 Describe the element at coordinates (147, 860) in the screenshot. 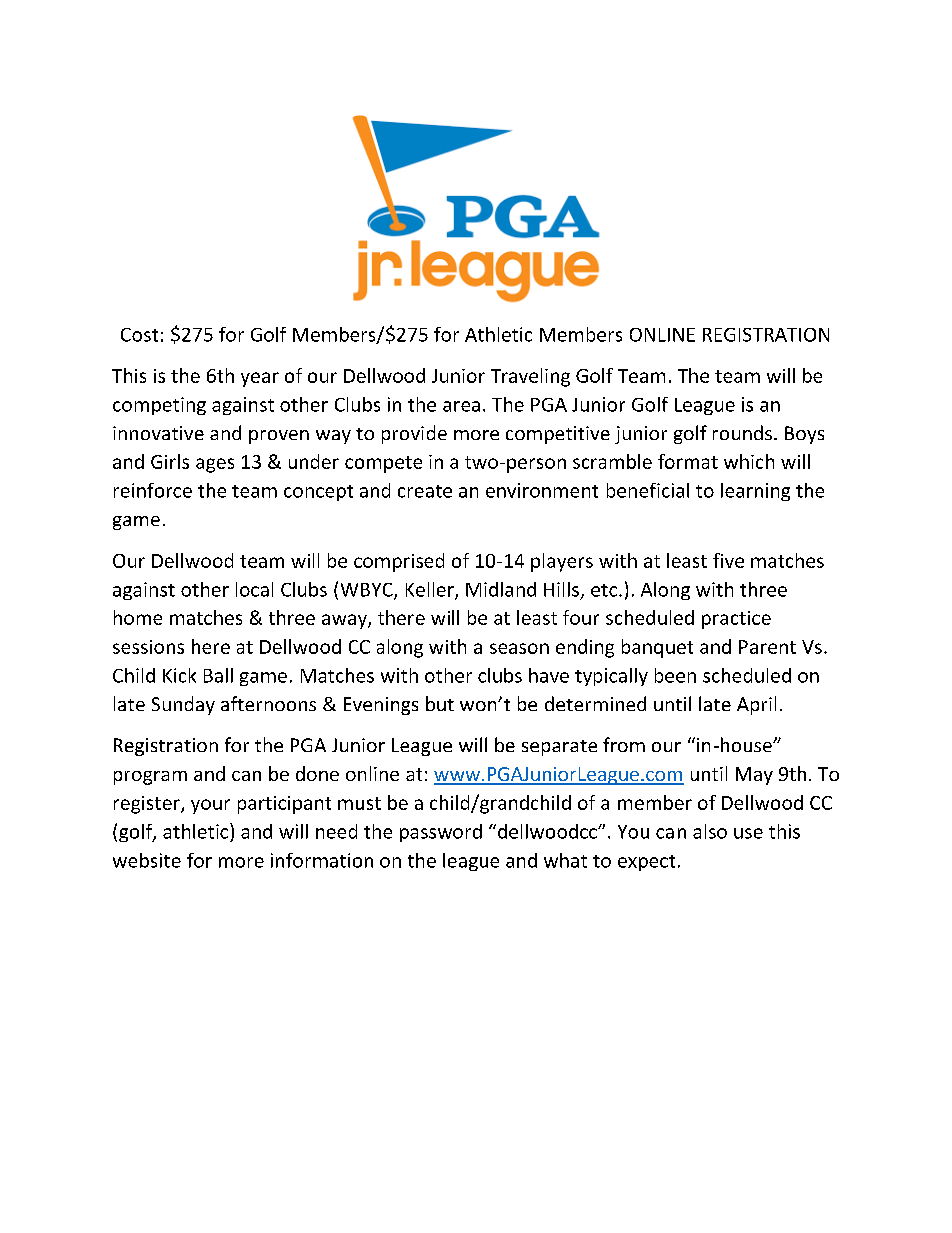

I see `website` at that location.
